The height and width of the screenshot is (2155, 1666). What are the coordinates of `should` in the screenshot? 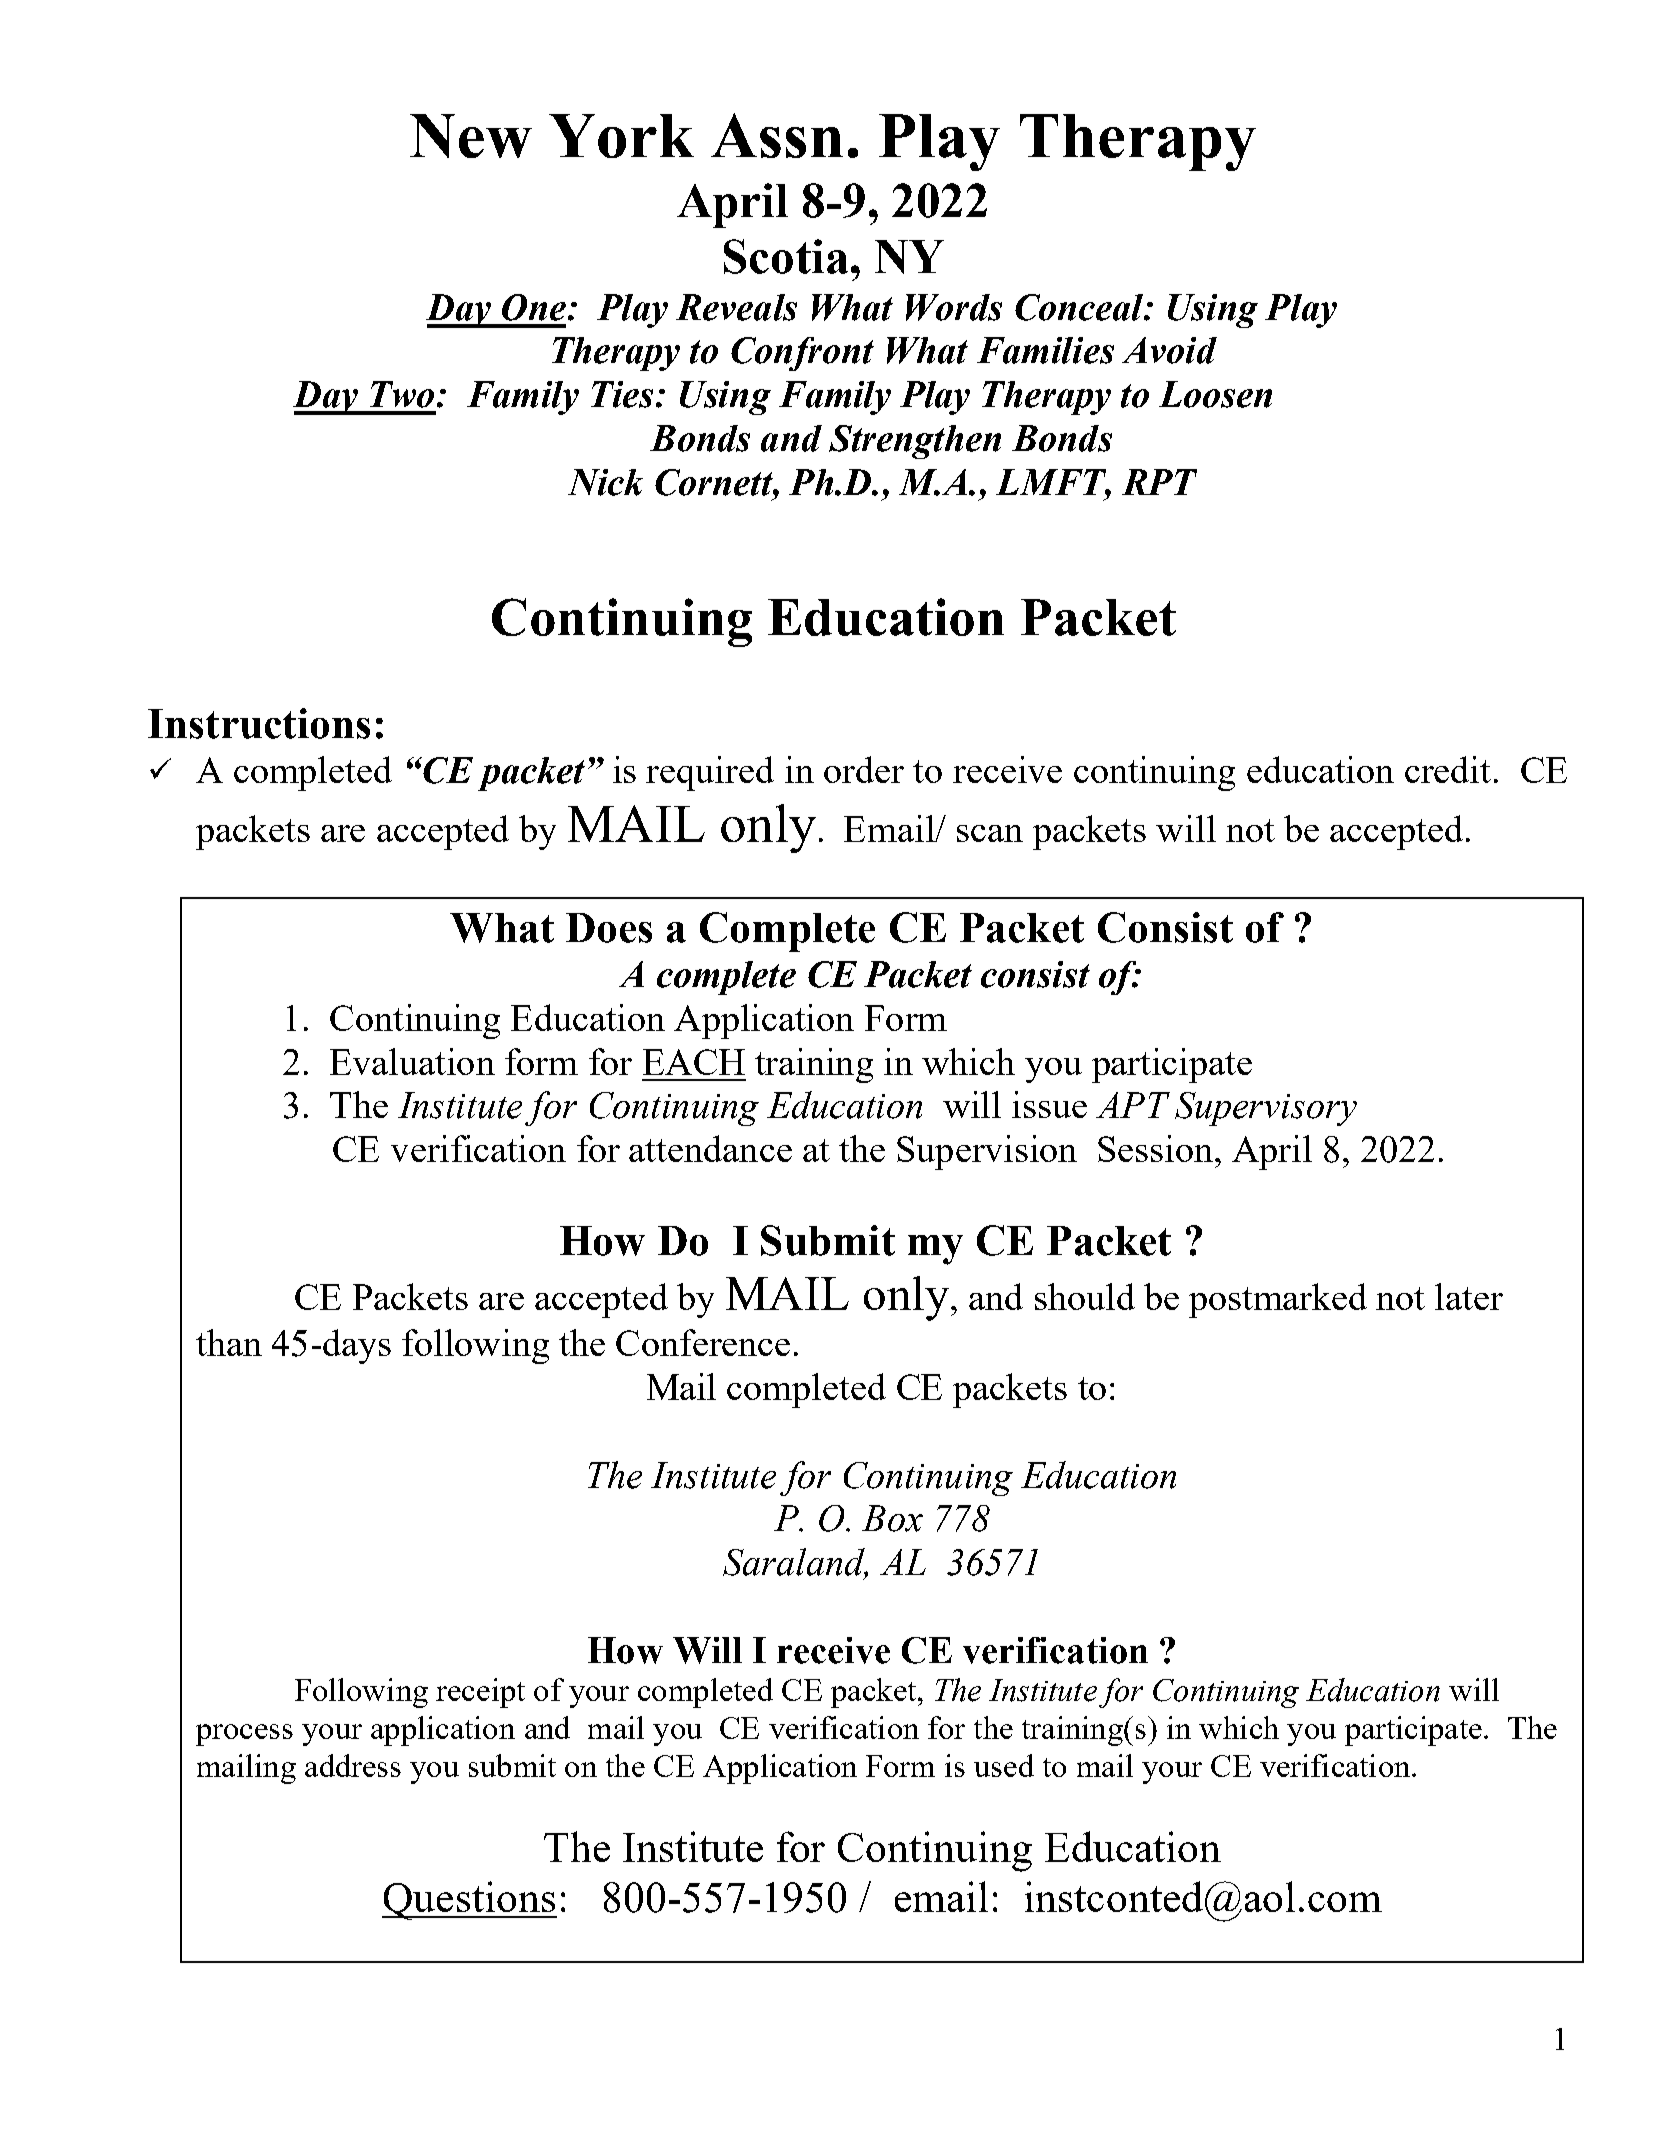 It's located at (1085, 1296).
